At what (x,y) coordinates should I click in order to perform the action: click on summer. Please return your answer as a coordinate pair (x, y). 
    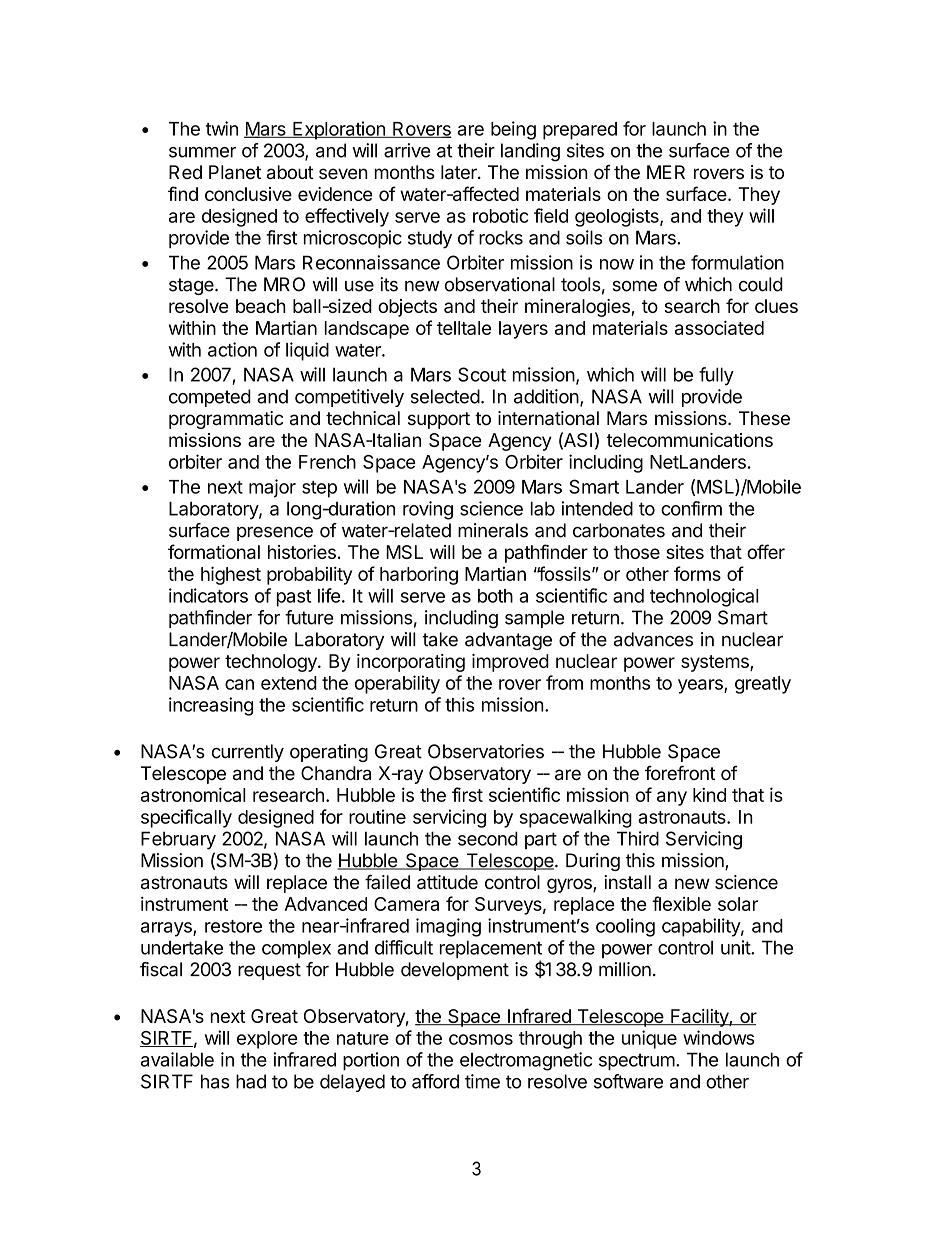
    Looking at the image, I should click on (202, 152).
